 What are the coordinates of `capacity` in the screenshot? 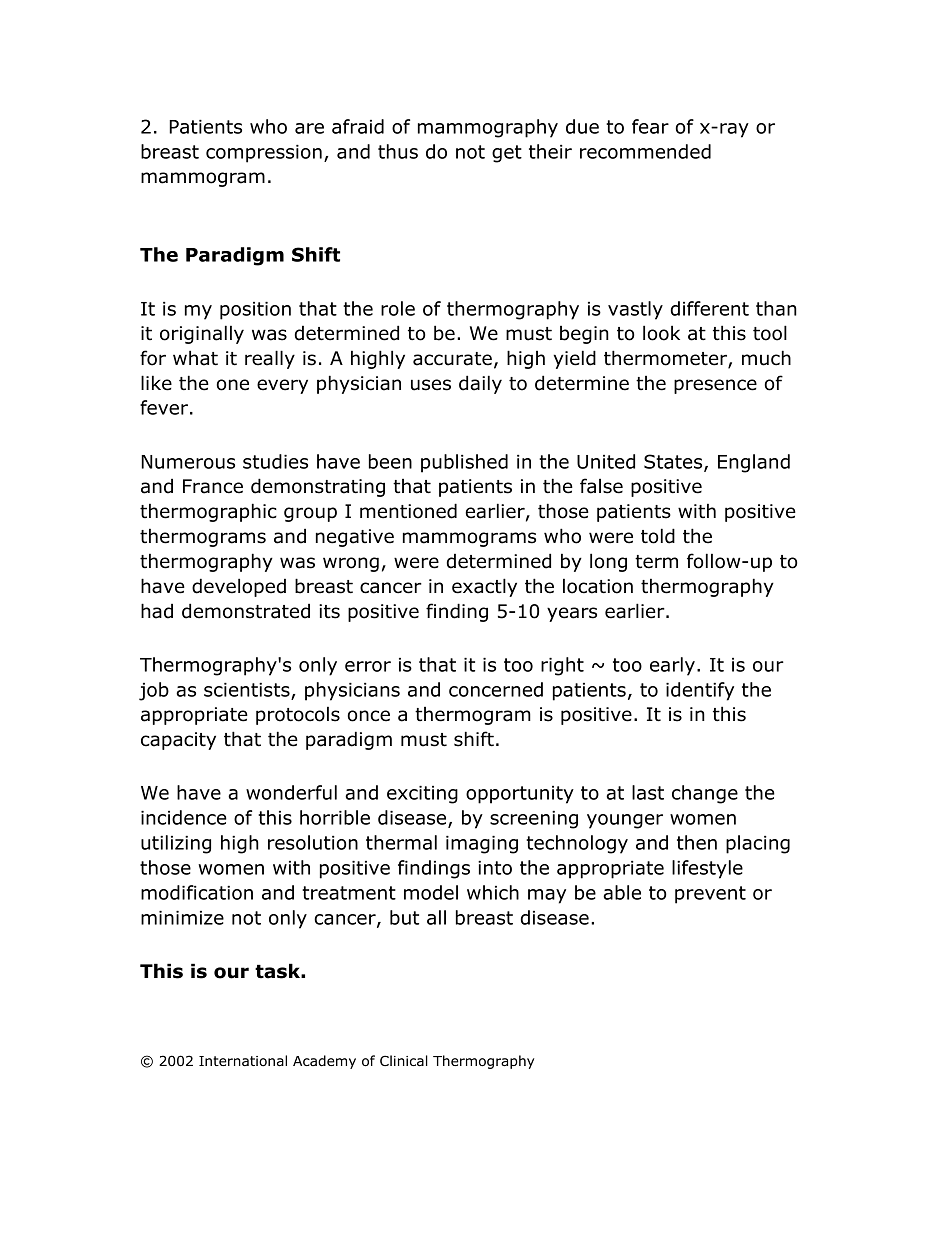 It's located at (178, 741).
